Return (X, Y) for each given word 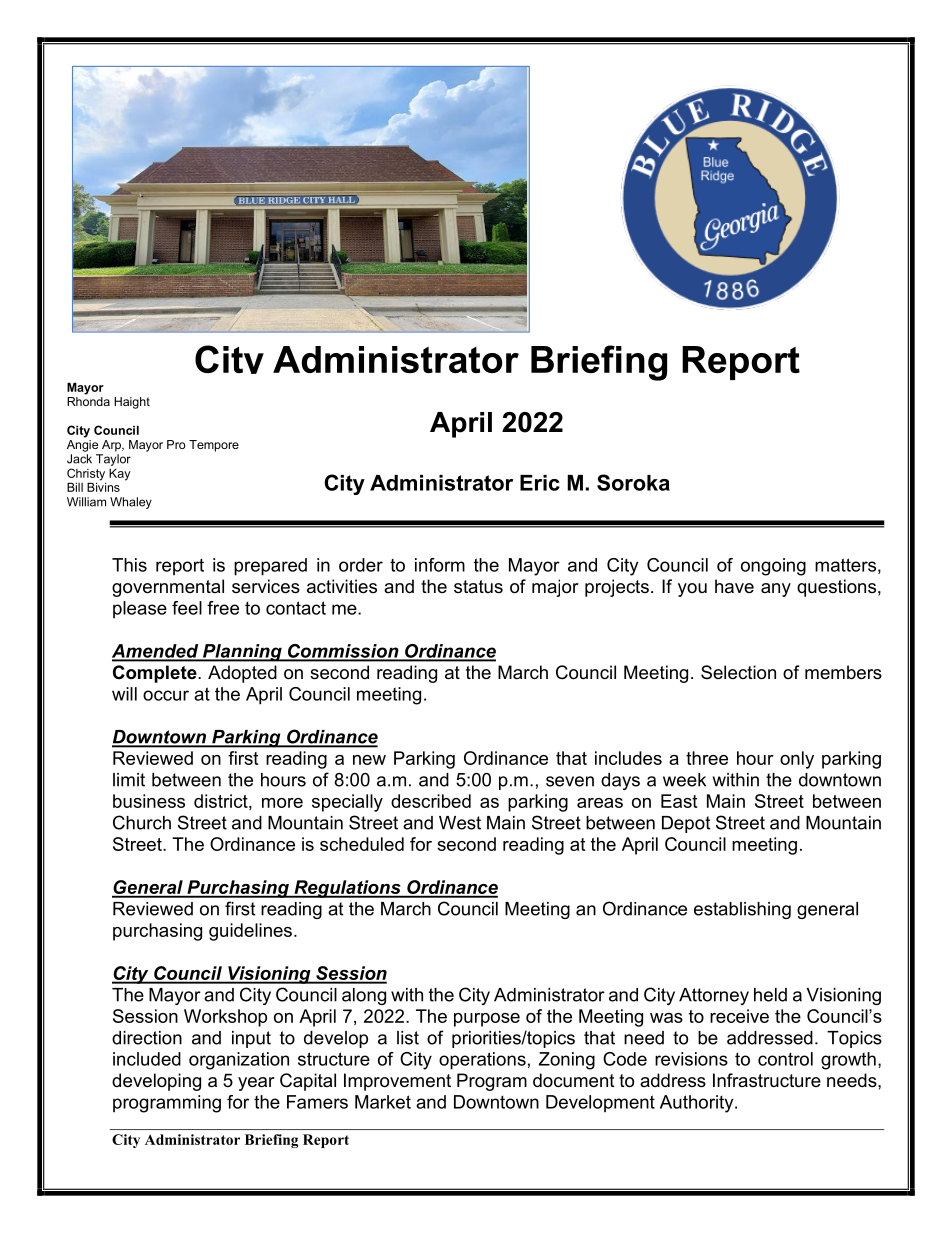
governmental (168, 588)
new (369, 760)
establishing (742, 910)
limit (129, 780)
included (147, 1059)
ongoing (773, 567)
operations (482, 1061)
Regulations (347, 889)
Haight (132, 403)
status (478, 586)
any (776, 590)
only (797, 760)
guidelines (250, 932)
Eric (540, 483)
